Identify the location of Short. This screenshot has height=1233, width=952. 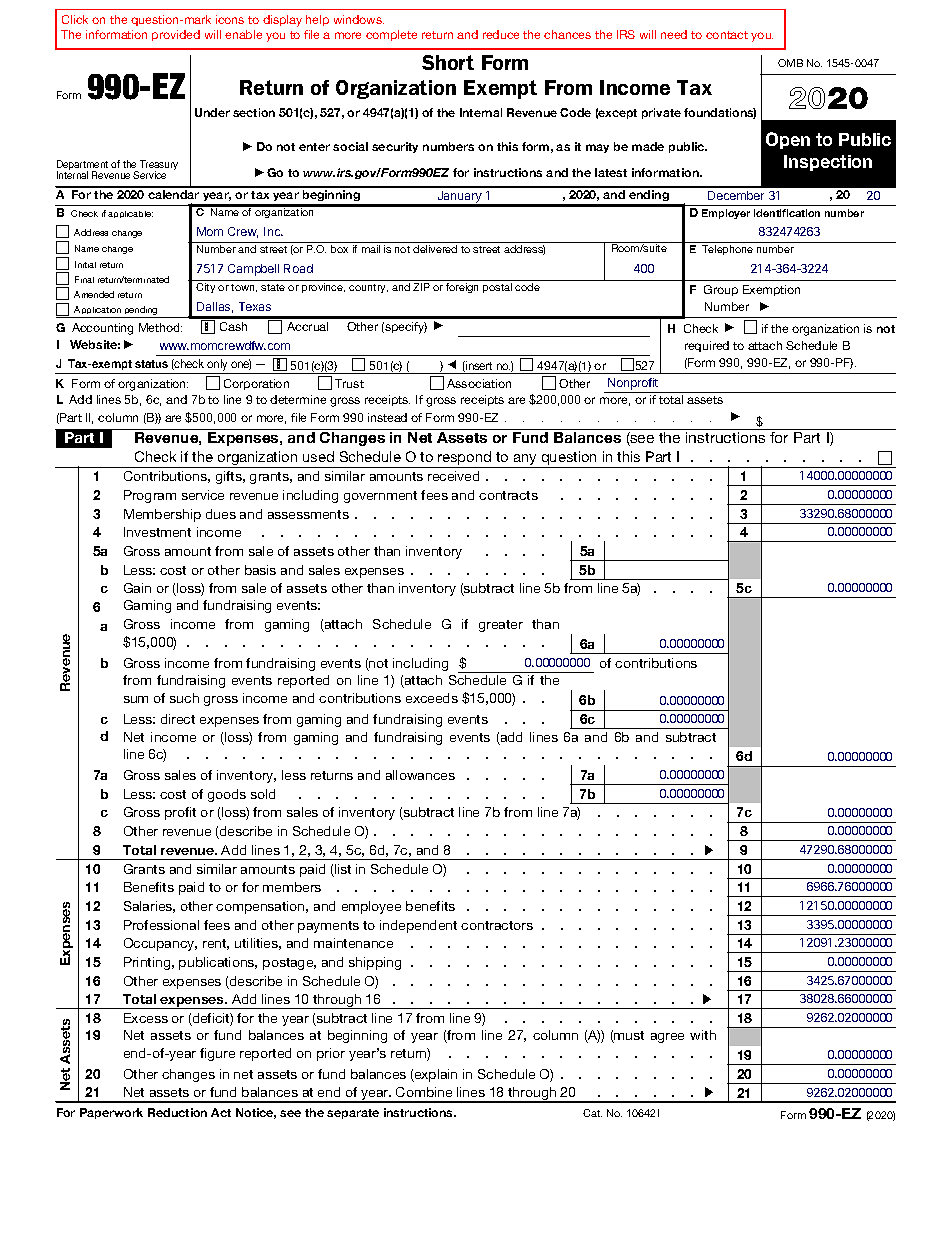
(448, 62).
